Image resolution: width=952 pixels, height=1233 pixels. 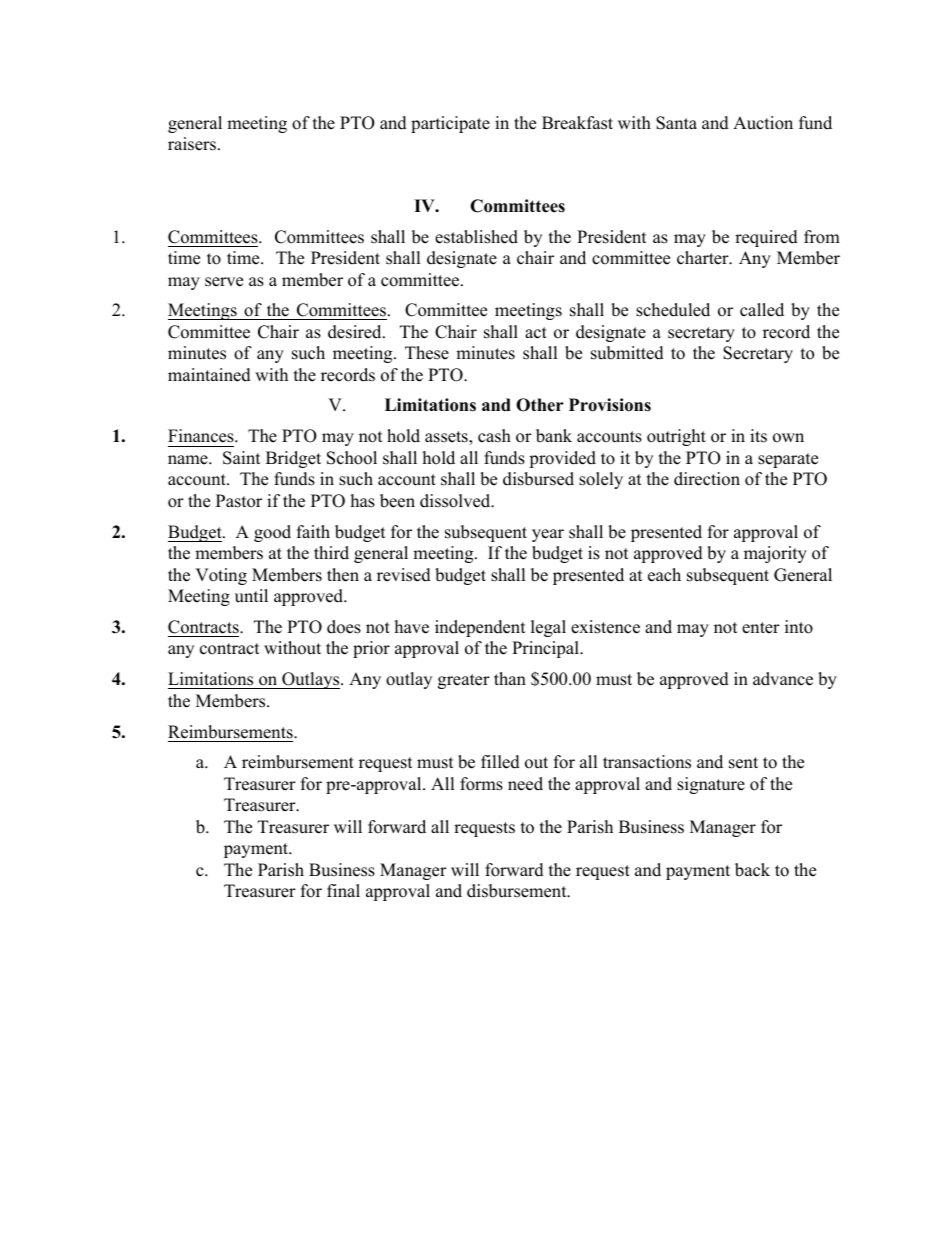 I want to click on filled, so click(x=500, y=762).
